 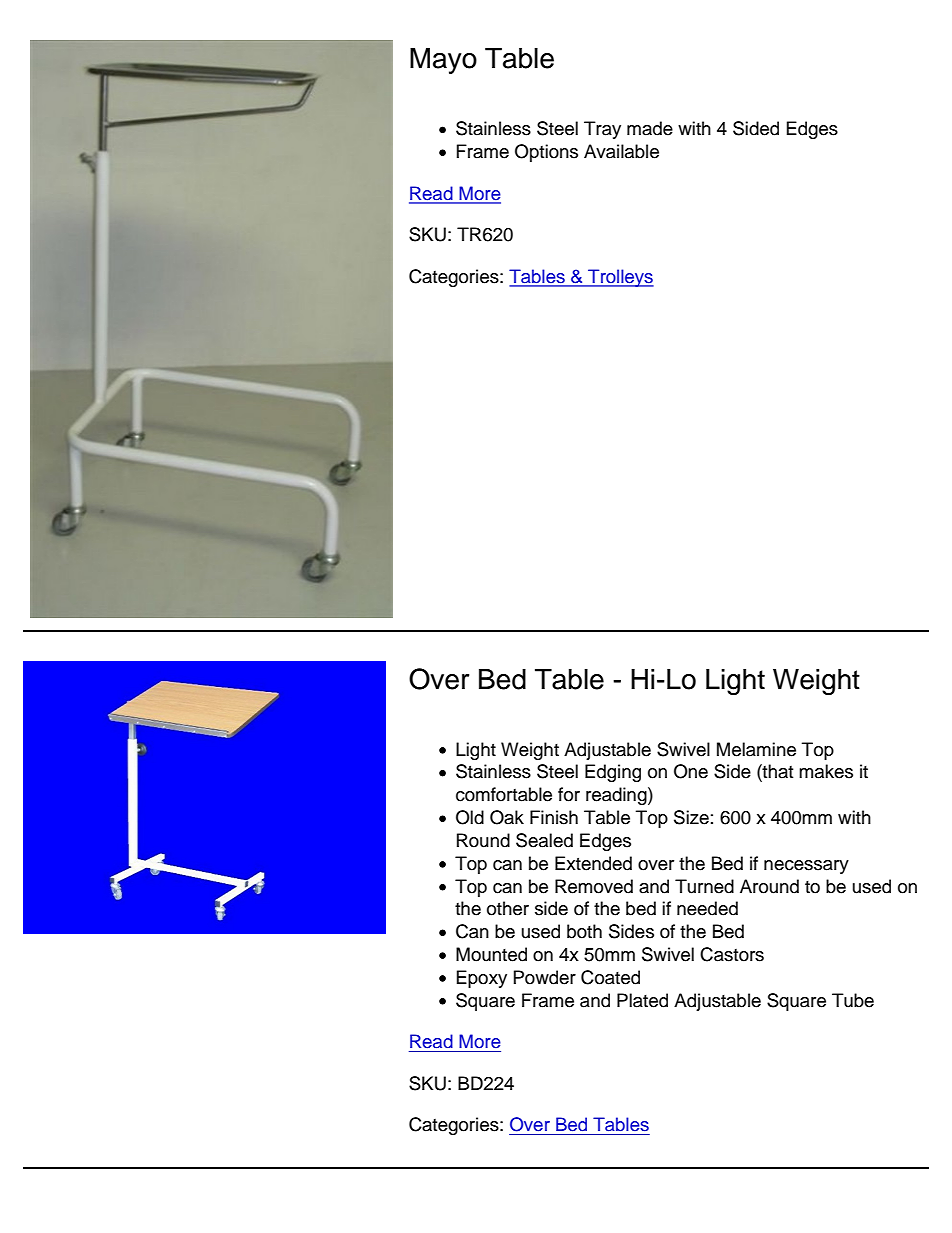 I want to click on Available, so click(x=621, y=151).
